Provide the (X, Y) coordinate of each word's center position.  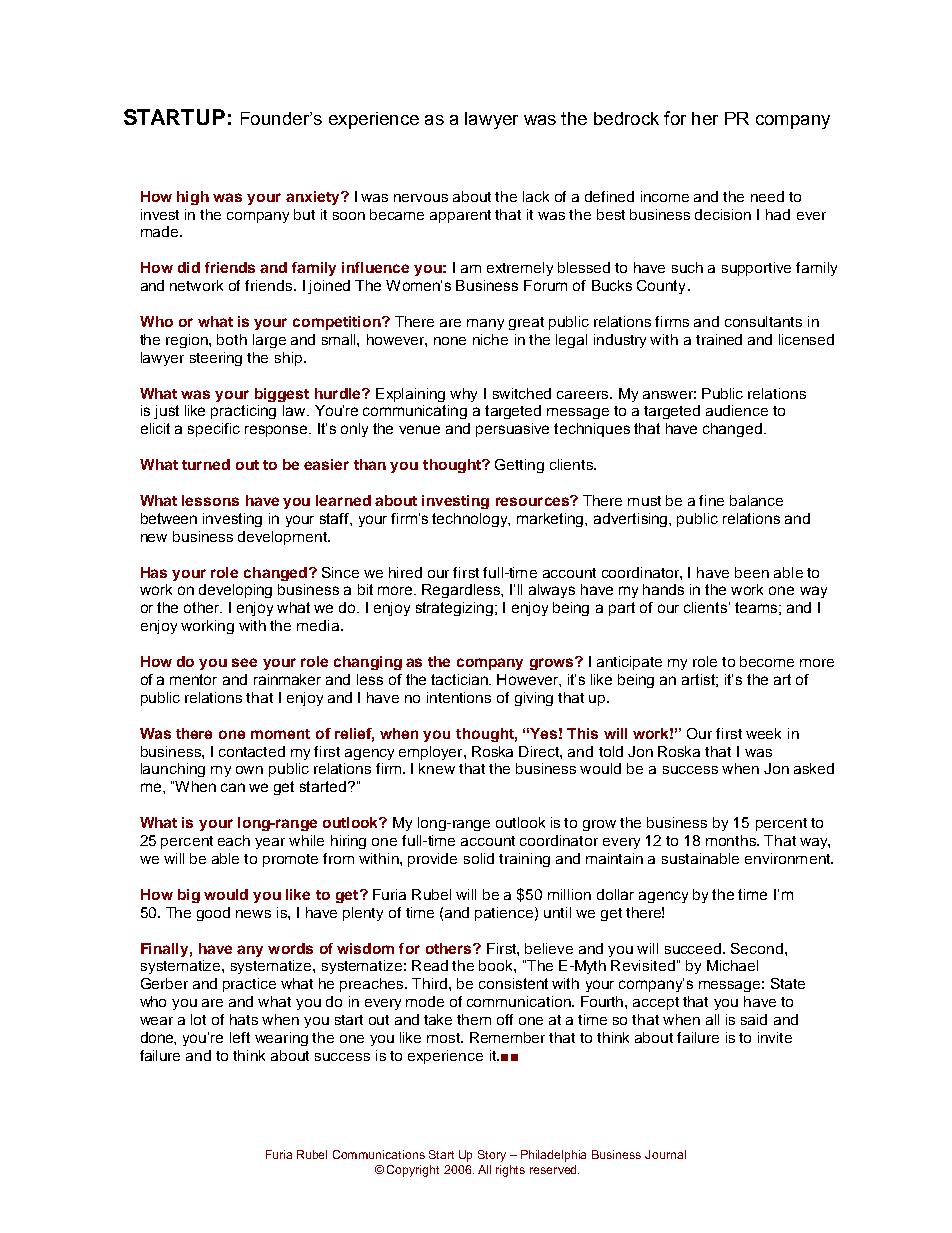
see (244, 662)
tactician (460, 679)
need (767, 196)
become (767, 661)
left (240, 1037)
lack (536, 196)
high (193, 198)
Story (492, 1156)
